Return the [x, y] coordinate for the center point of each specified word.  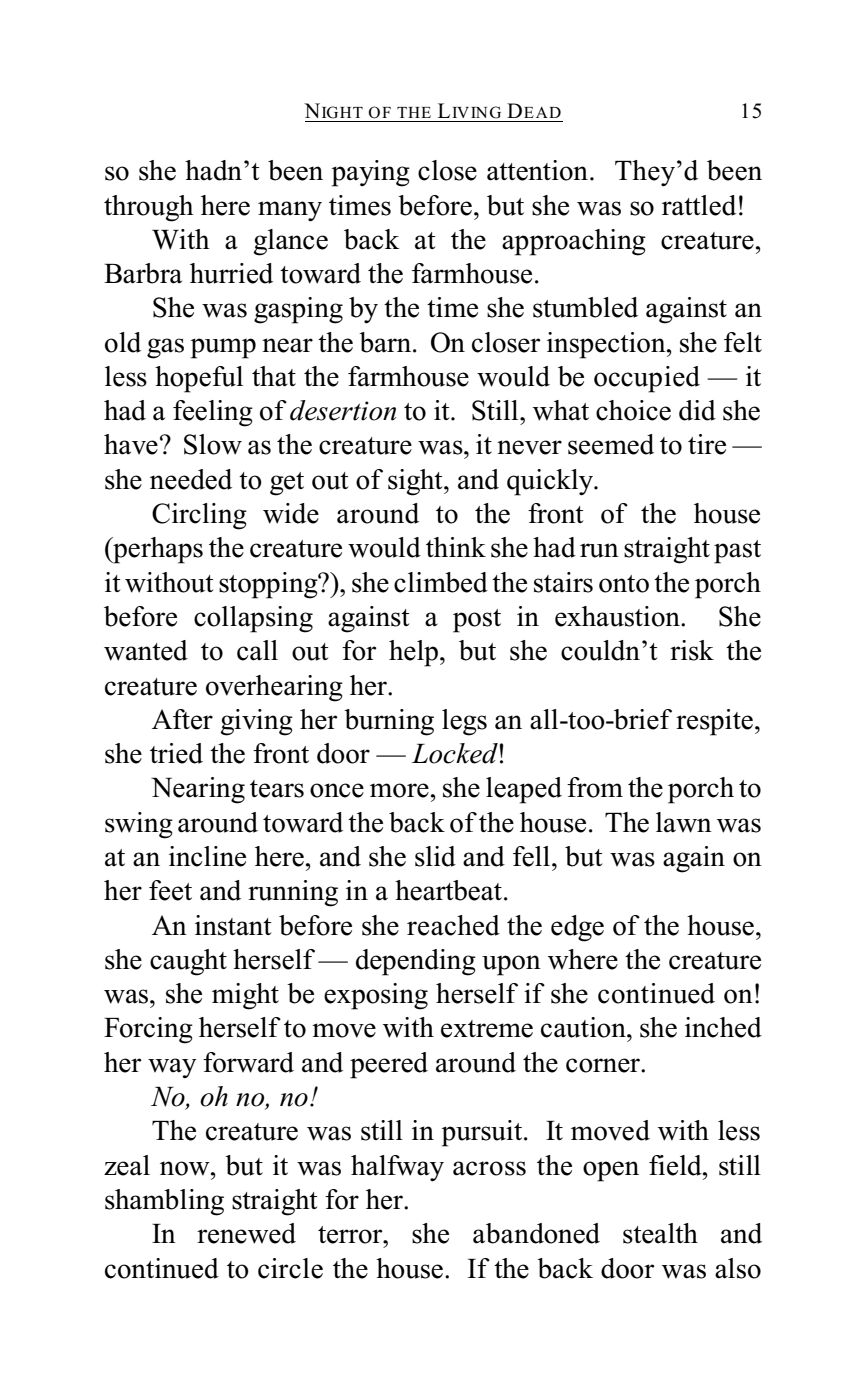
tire [707, 444]
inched [723, 1027]
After [182, 719]
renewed [246, 1233]
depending [416, 962]
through [149, 208]
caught [188, 962]
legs [464, 722]
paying [371, 173]
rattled [699, 205]
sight [416, 482]
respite [714, 722]
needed [191, 479]
